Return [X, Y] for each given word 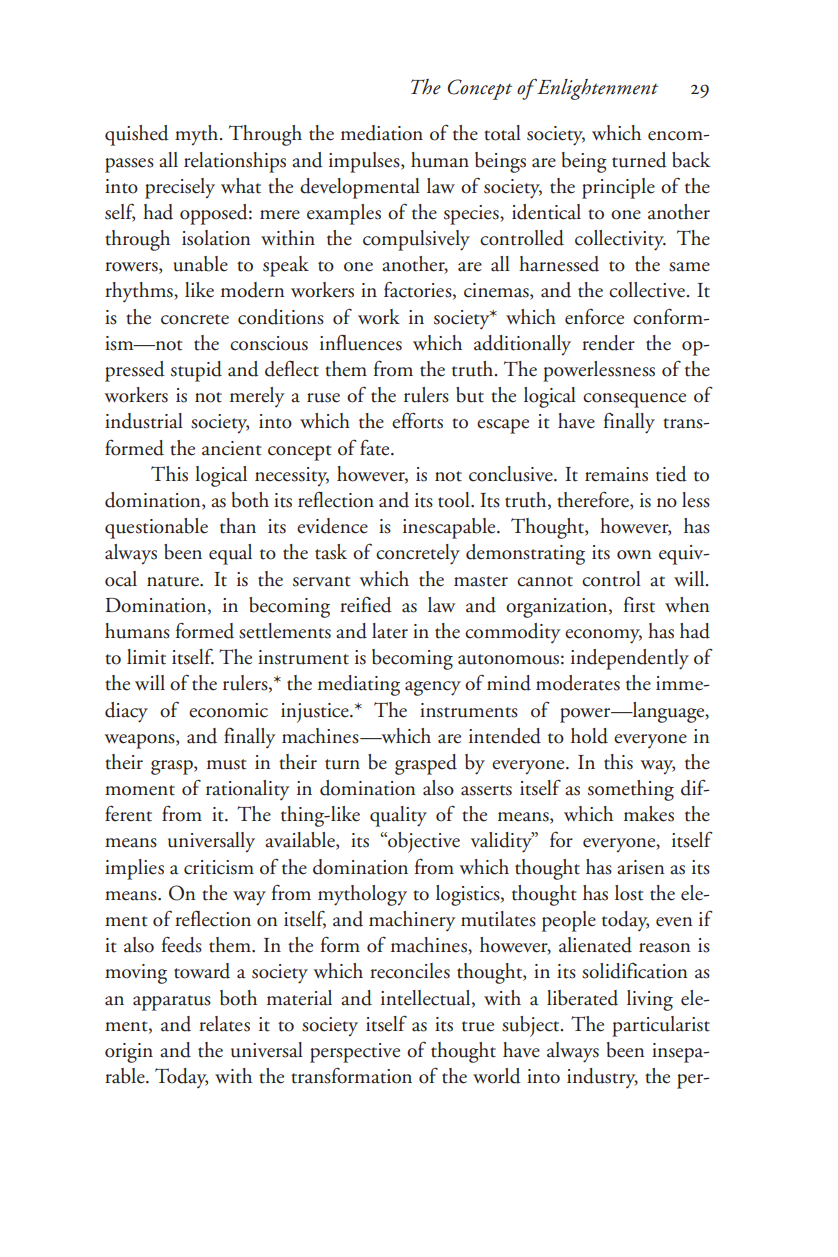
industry [602, 1078]
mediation [382, 133]
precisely [180, 188]
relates [224, 1024]
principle [618, 188]
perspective [355, 1053]
